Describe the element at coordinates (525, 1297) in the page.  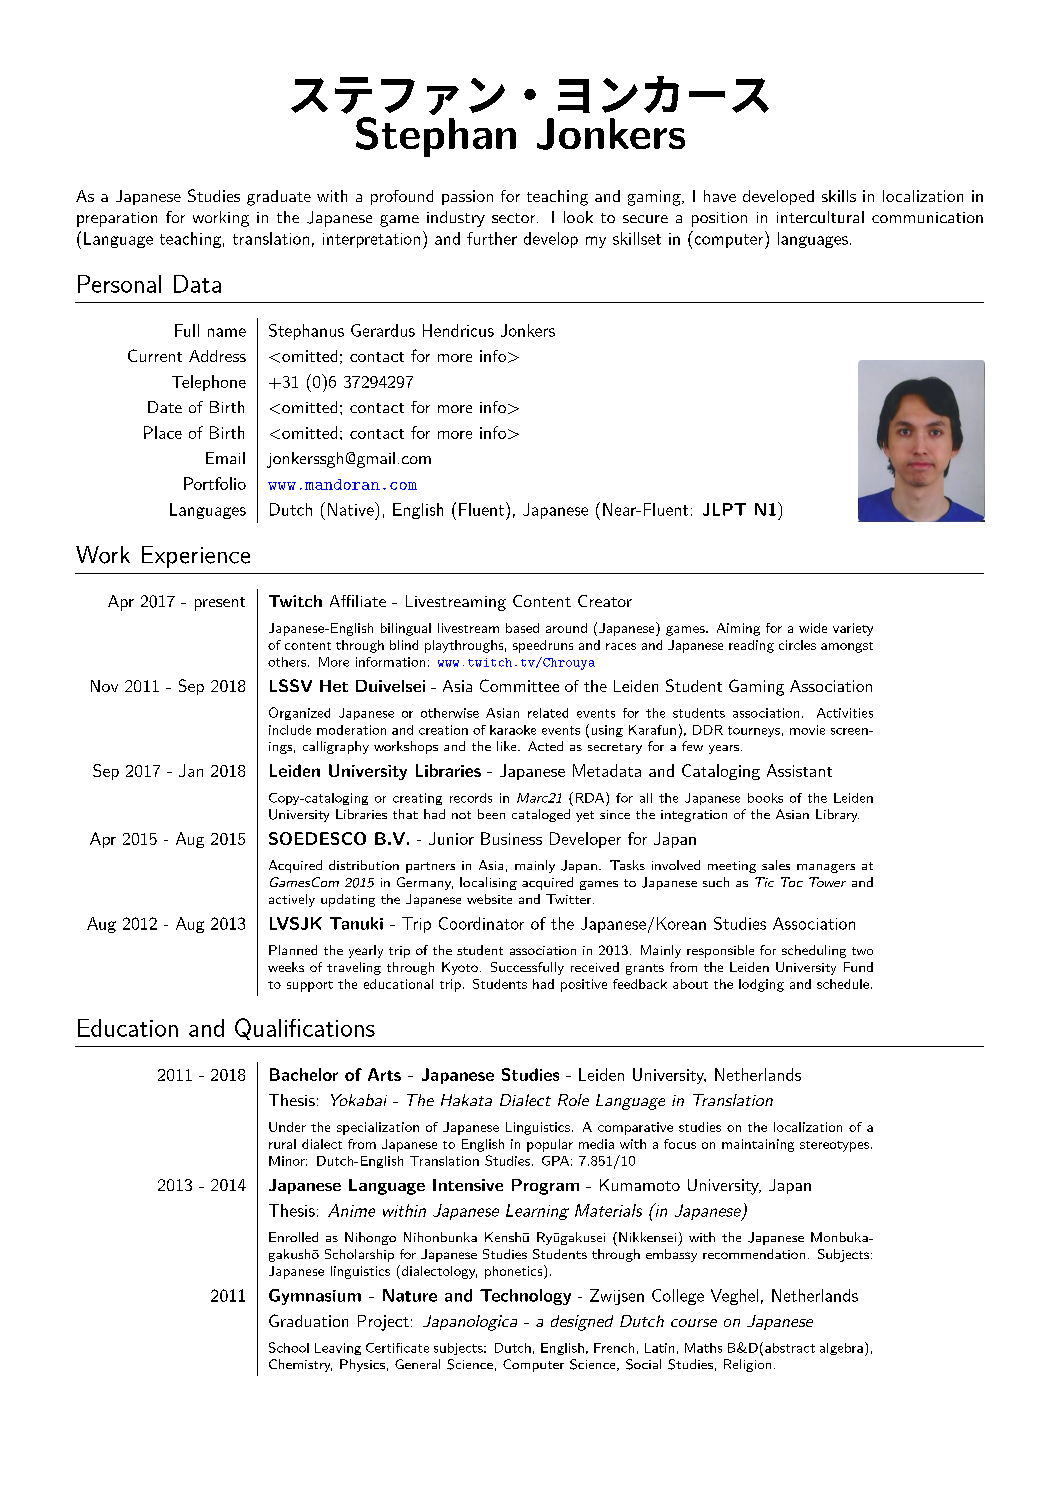
I see `Technology` at that location.
